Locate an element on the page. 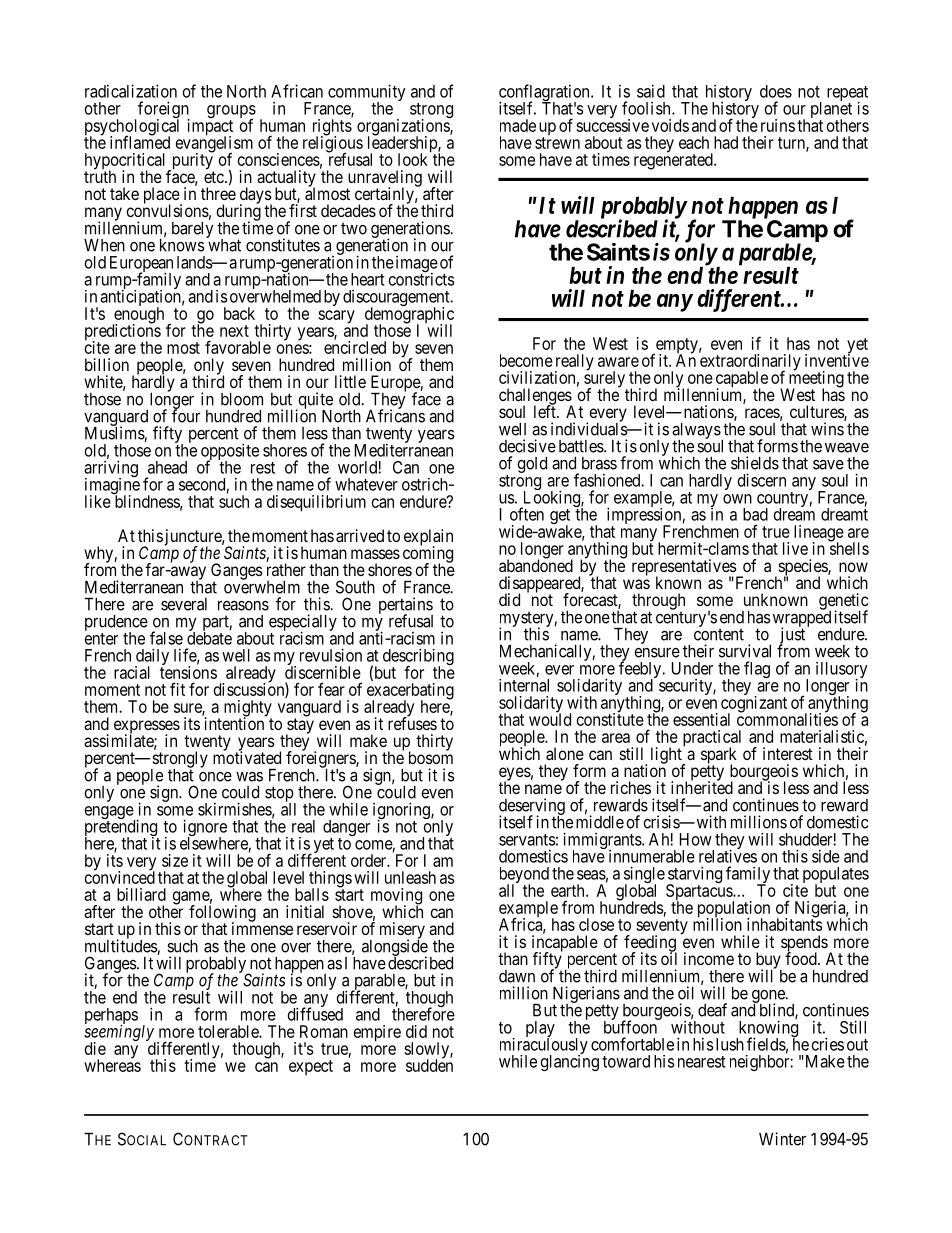 Image resolution: width=952 pixels, height=1233 pixels. tolerable is located at coordinates (229, 1031).
